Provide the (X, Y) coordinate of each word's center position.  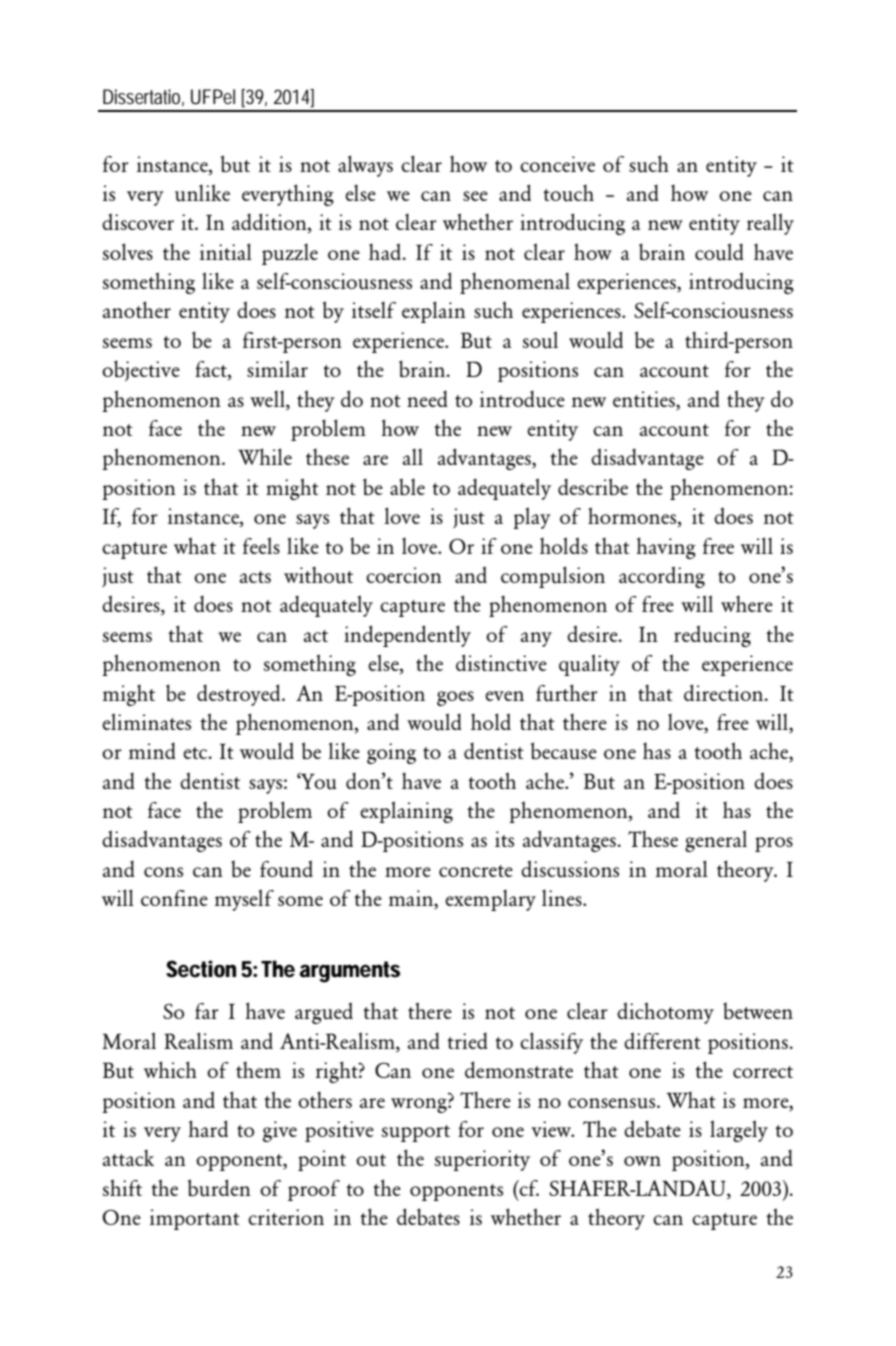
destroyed (240, 695)
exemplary (490, 900)
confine (174, 898)
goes (455, 698)
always (365, 166)
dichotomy (665, 1013)
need (427, 398)
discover (138, 221)
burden (219, 1188)
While (265, 456)
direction (725, 692)
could (719, 252)
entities (645, 399)
